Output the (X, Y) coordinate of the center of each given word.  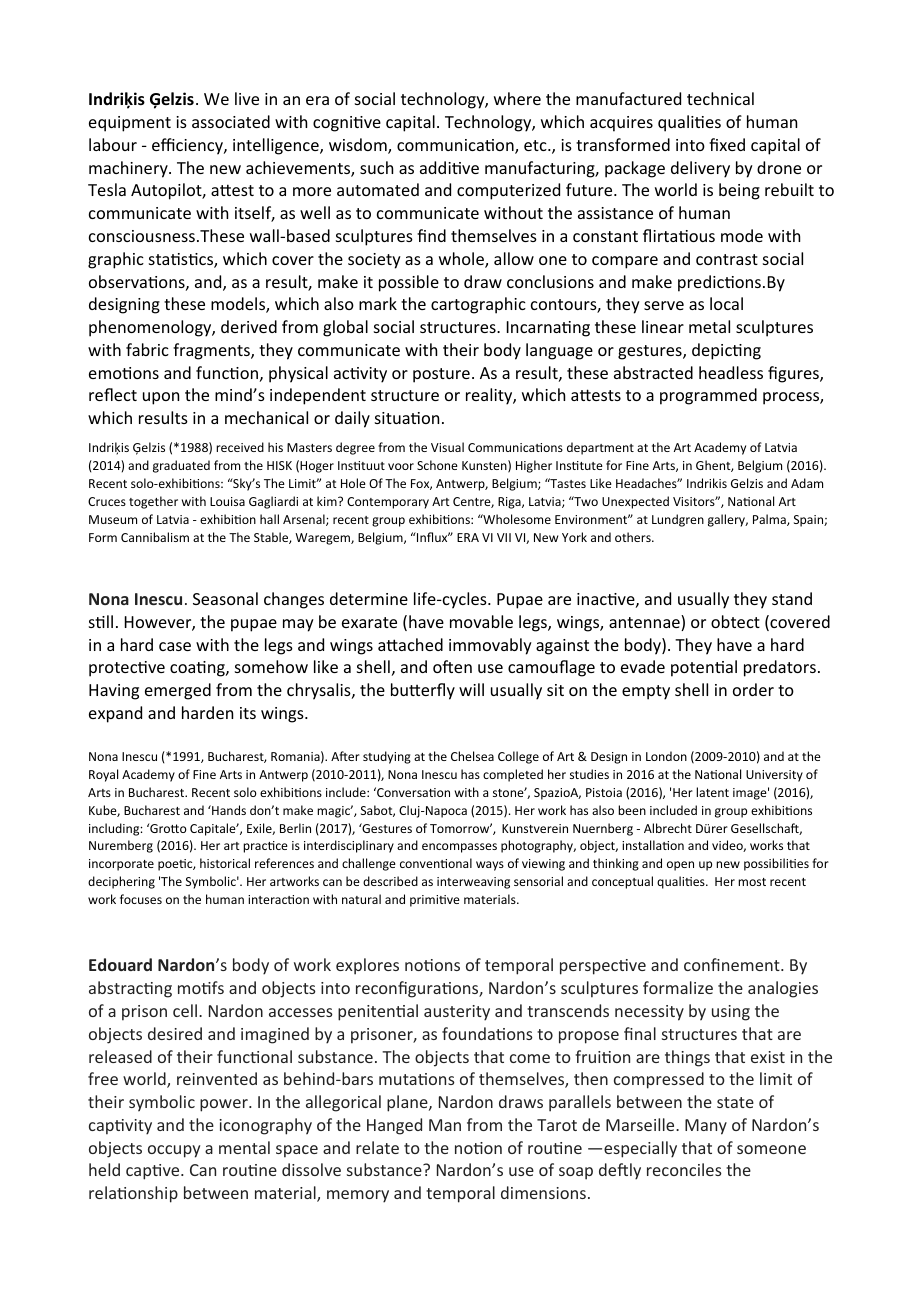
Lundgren (678, 520)
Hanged (394, 1126)
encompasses (459, 848)
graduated (181, 466)
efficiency (188, 146)
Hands (228, 810)
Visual (447, 447)
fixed (727, 144)
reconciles (684, 1169)
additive (449, 167)
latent (712, 792)
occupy (174, 1151)
